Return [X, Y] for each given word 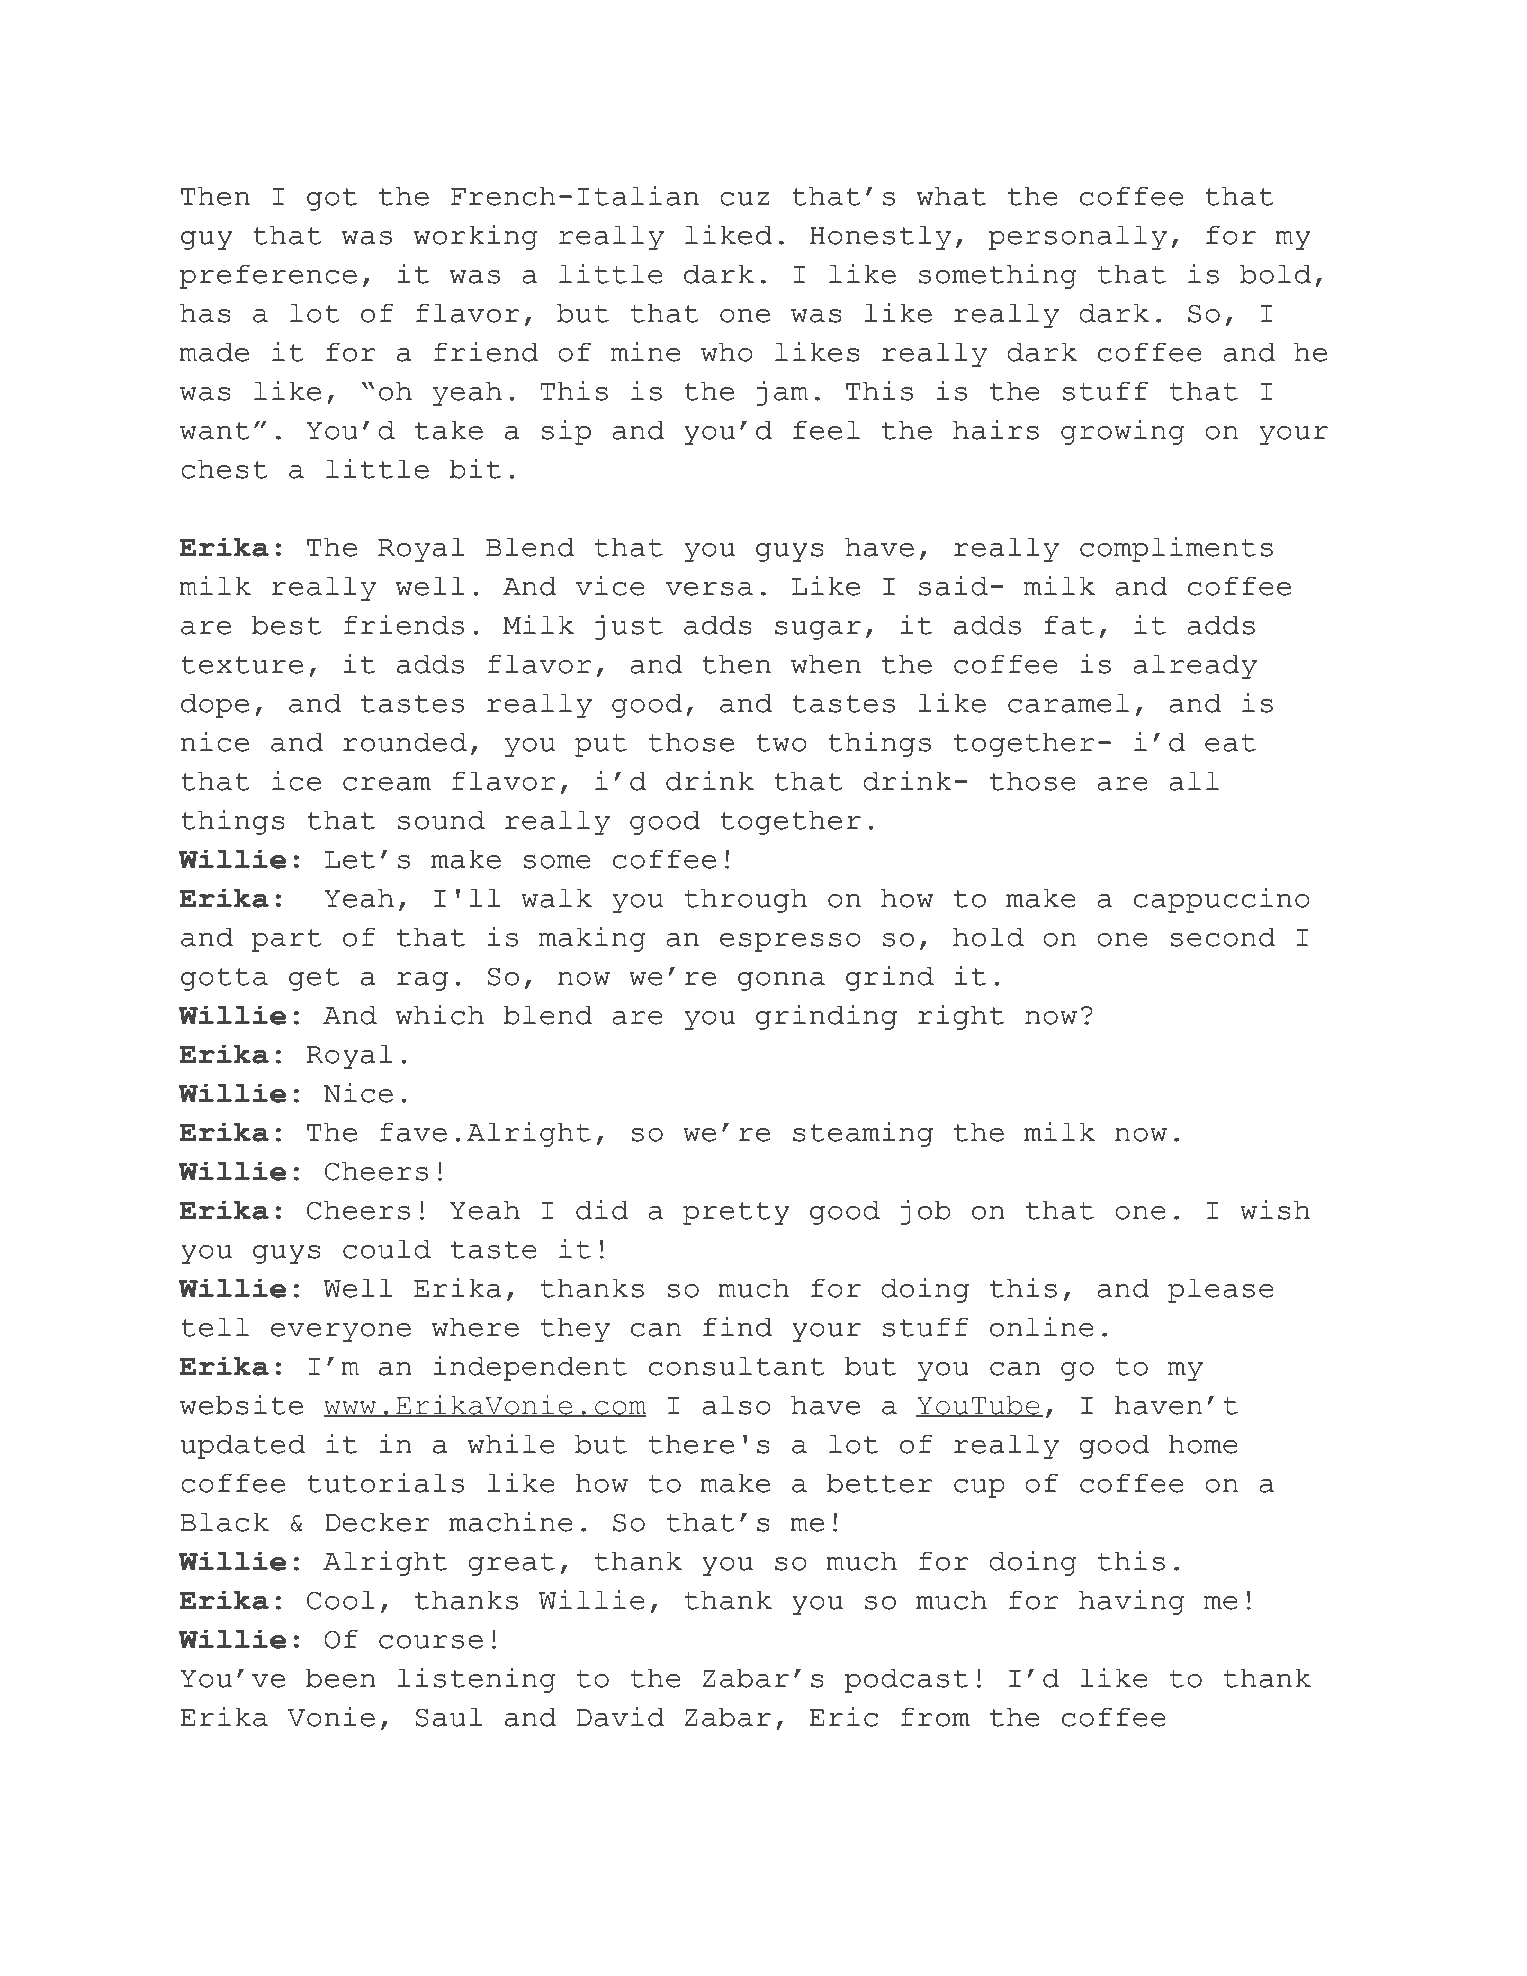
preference [268, 276]
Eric [843, 1717]
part [286, 940]
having [1132, 1602]
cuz [744, 199]
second [1222, 937]
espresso [790, 942]
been [341, 1678]
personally [1077, 237]
